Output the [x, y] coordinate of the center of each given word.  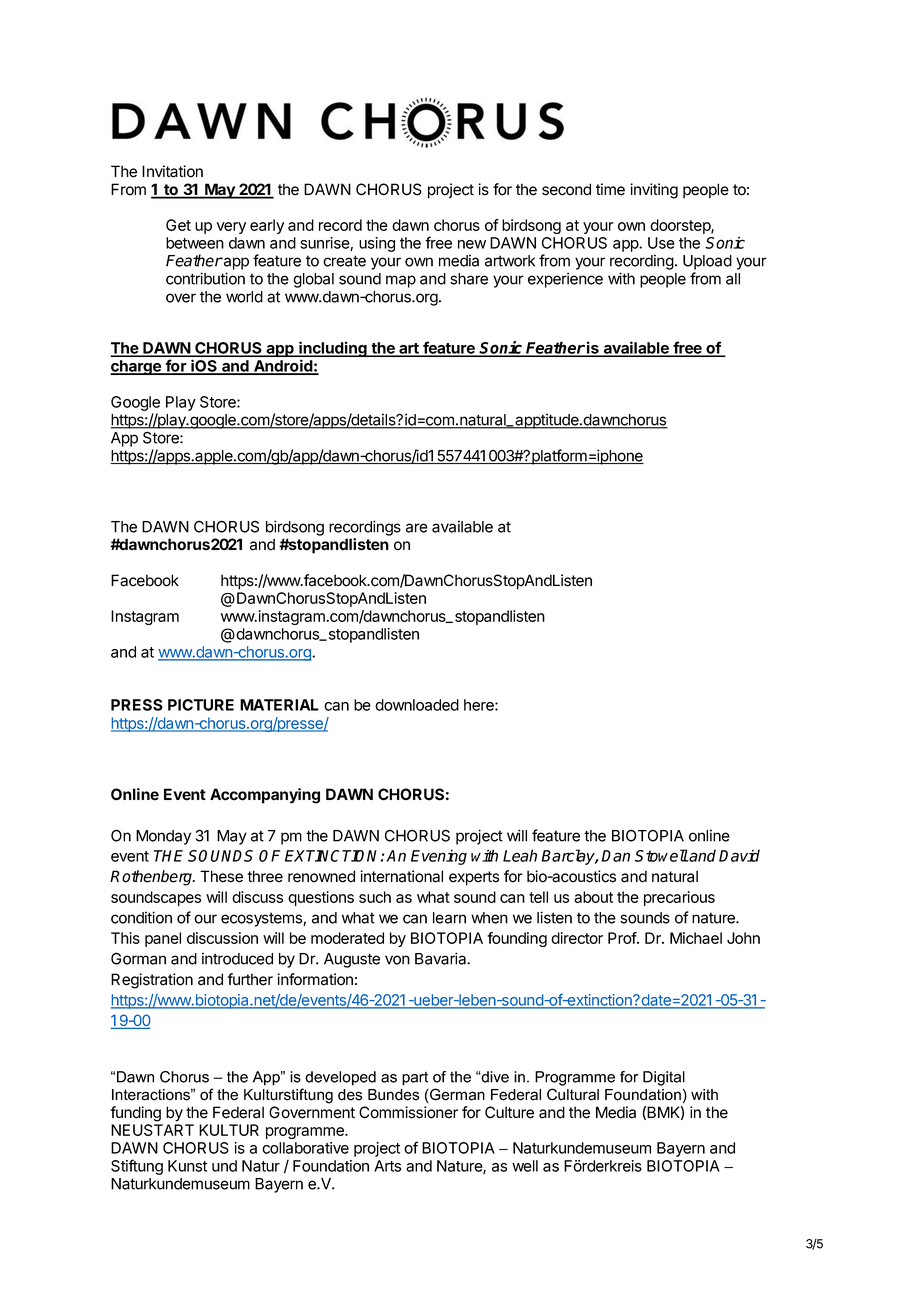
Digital [664, 1078]
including [333, 350]
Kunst [187, 1166]
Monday [163, 837]
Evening [439, 857]
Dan [616, 856]
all [733, 279]
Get [178, 225]
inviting [654, 191]
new [472, 244]
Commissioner [408, 1112]
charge [136, 367]
